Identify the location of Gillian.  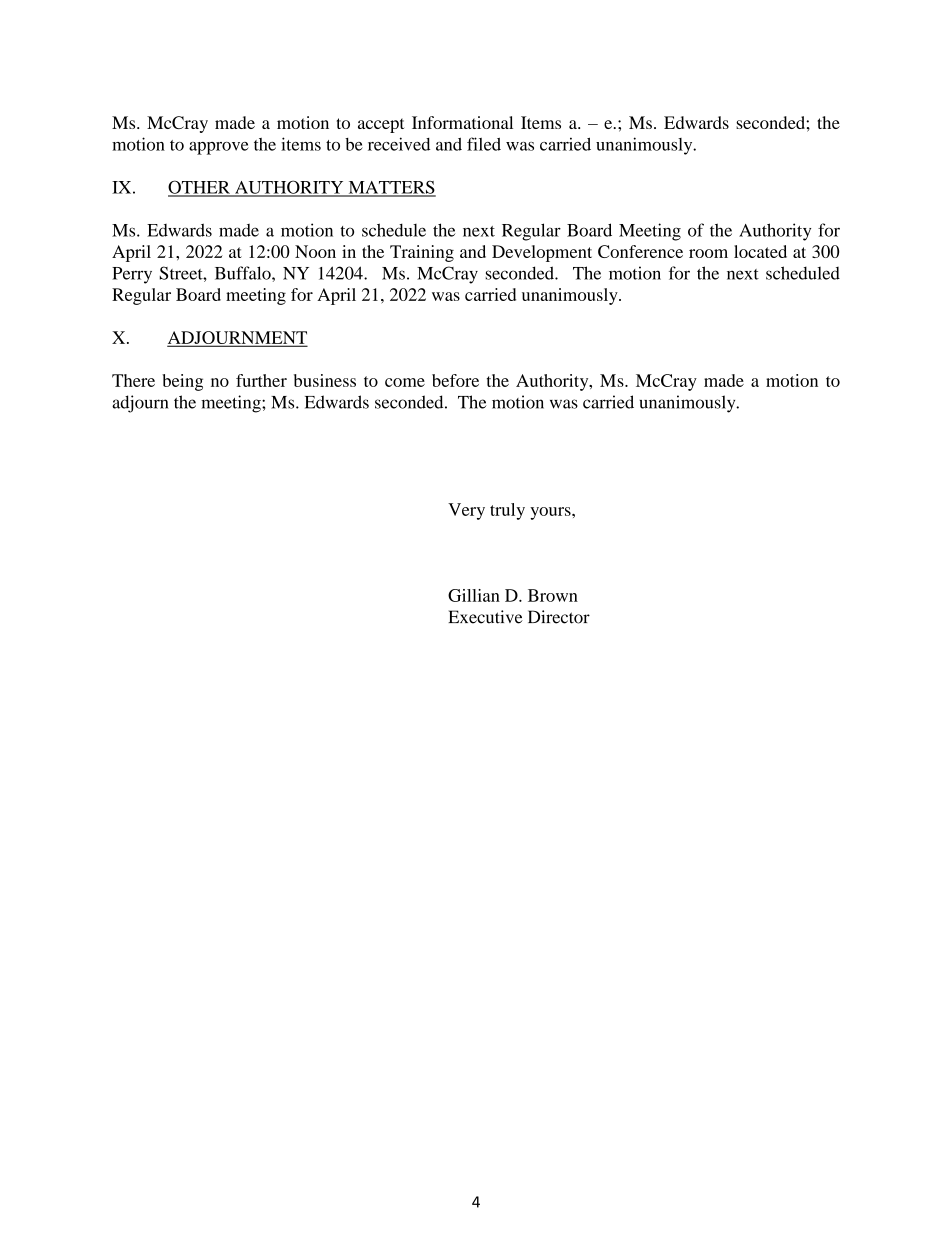
(474, 595).
